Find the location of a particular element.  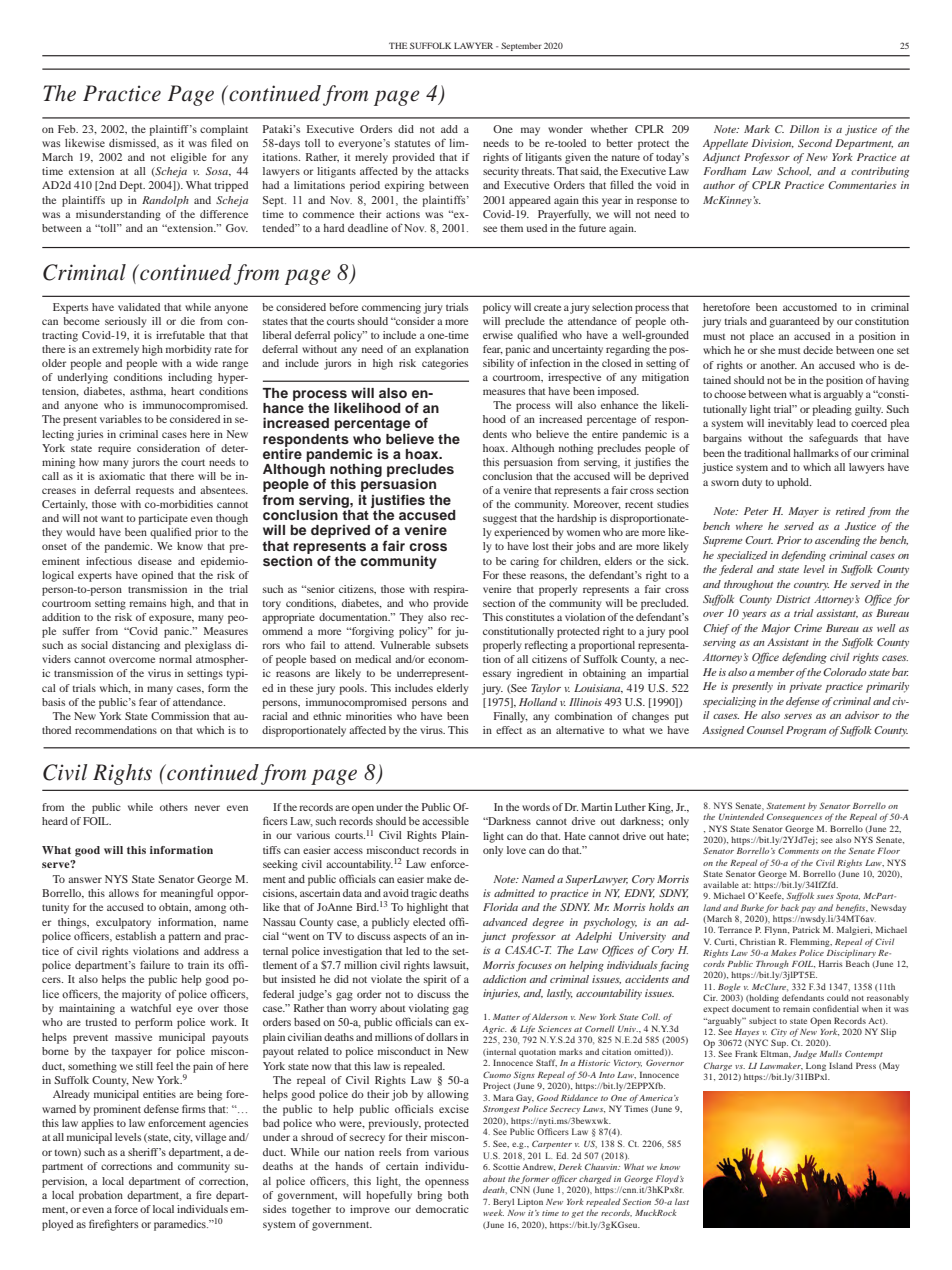

Mayer is located at coordinates (803, 512).
